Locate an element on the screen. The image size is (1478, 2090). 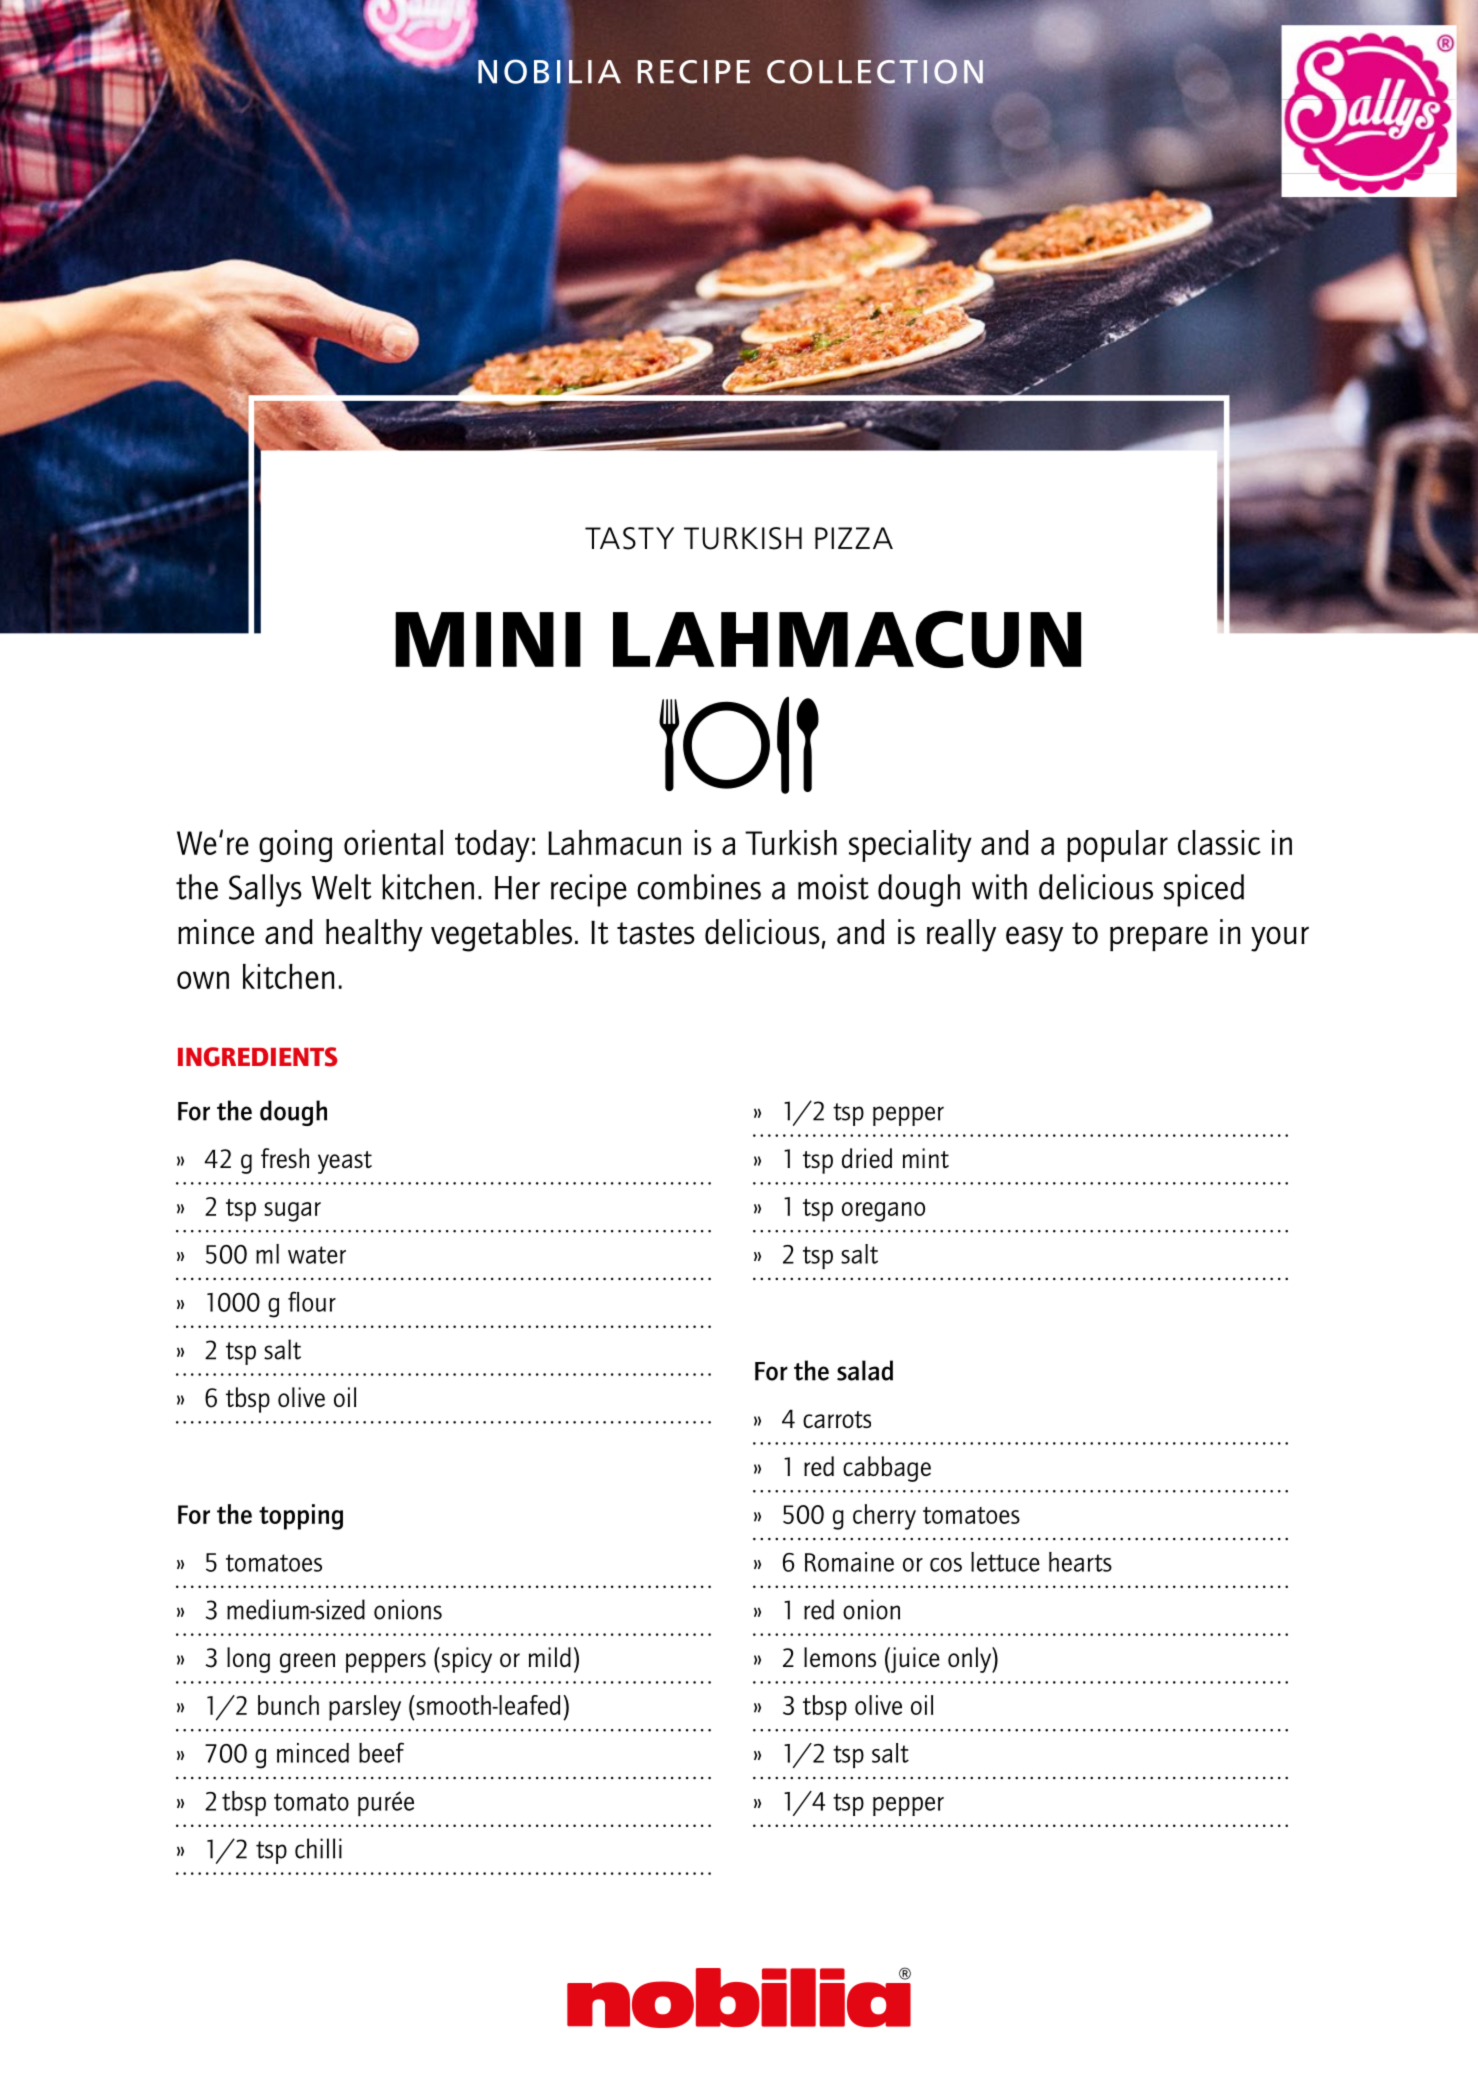
TASTY is located at coordinates (629, 538).
